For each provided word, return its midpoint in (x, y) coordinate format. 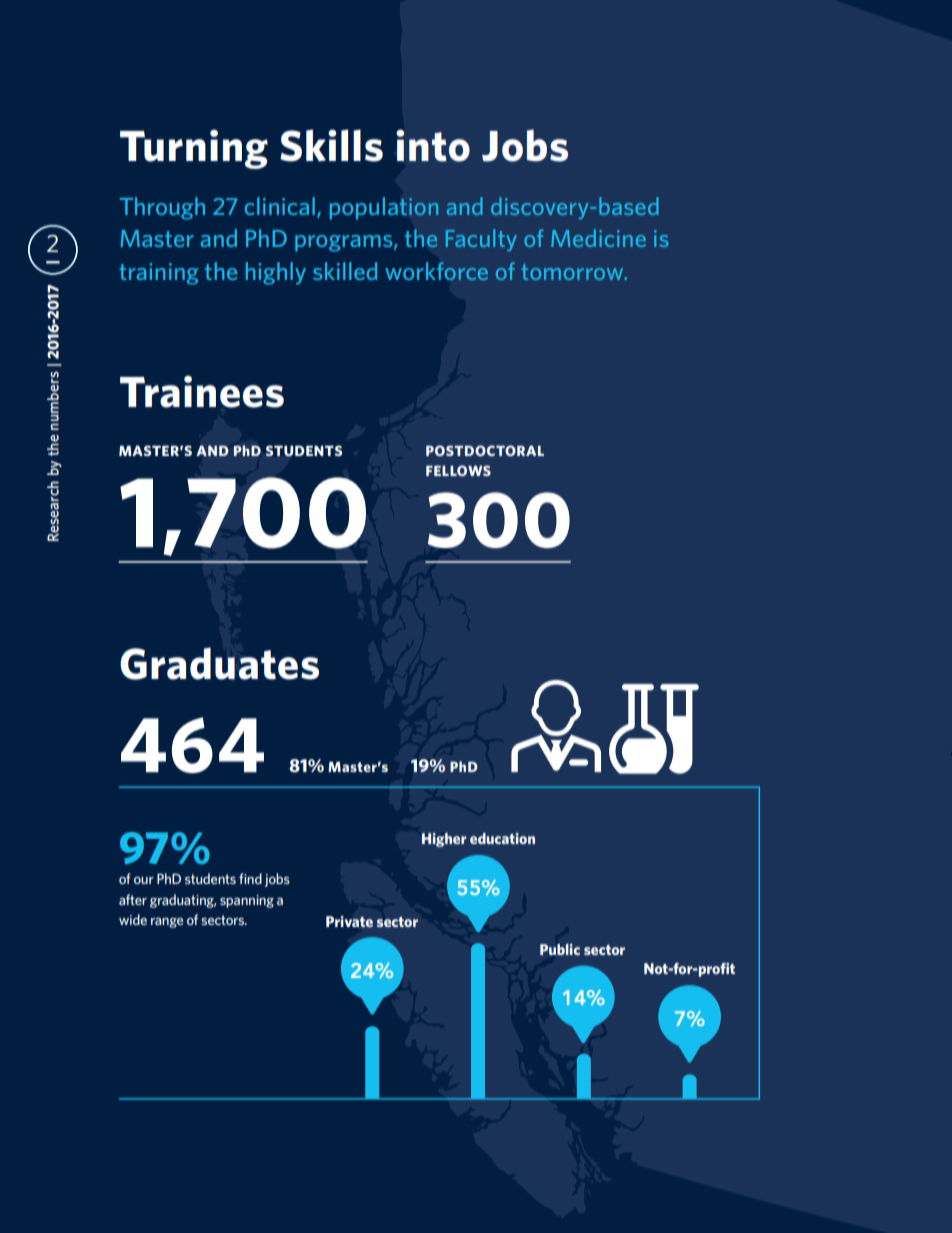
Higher (444, 840)
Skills (331, 145)
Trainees (202, 391)
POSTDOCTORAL (485, 450)
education (502, 838)
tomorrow (573, 272)
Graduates (219, 663)
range (167, 923)
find (250, 878)
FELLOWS (458, 470)
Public (560, 949)
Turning (194, 149)
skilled (345, 271)
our (144, 880)
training (158, 274)
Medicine (598, 238)
